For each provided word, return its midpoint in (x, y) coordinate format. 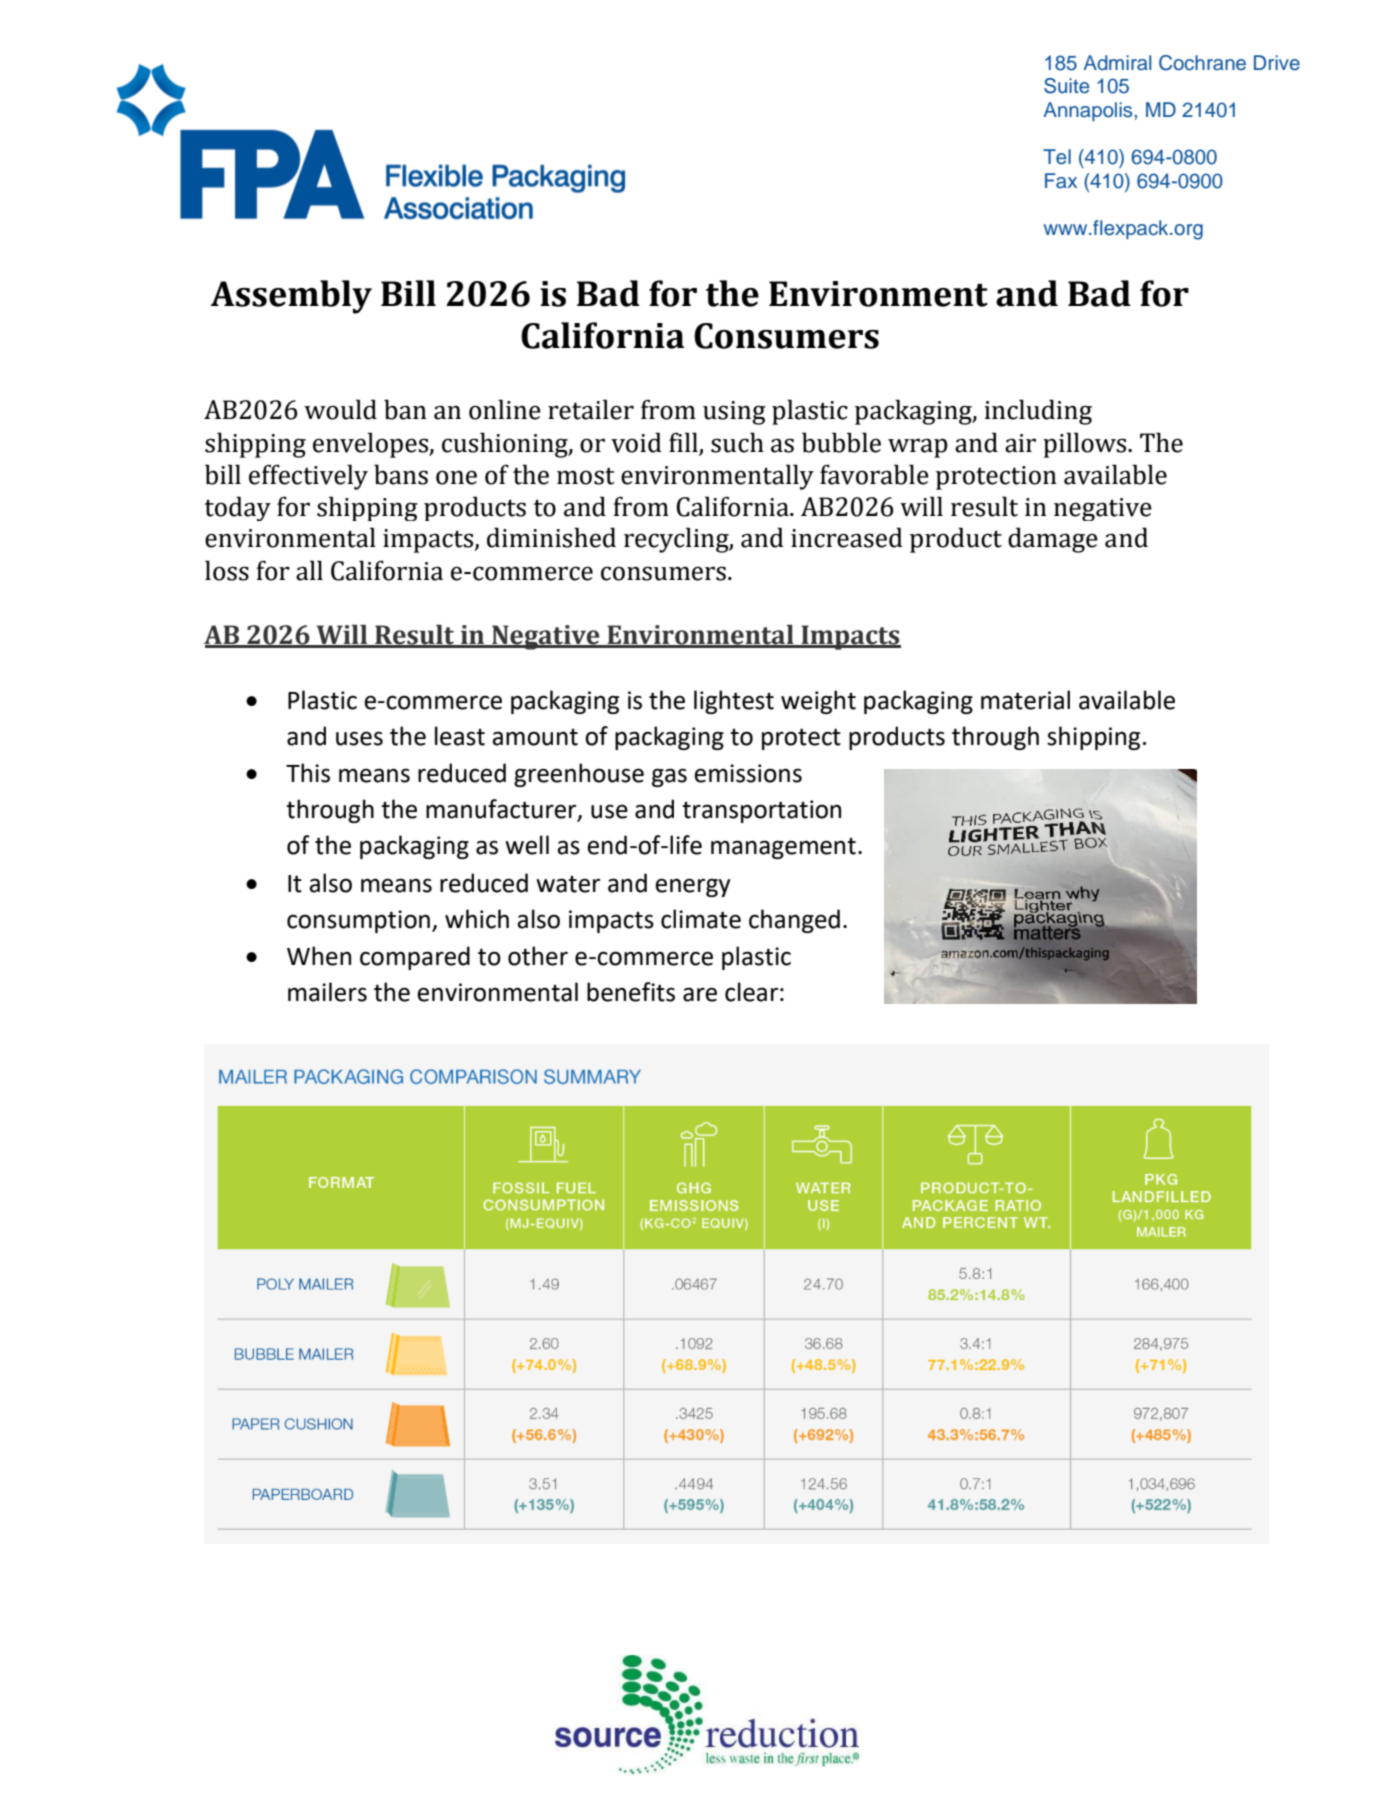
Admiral (1117, 63)
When (319, 956)
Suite (1066, 86)
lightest (734, 702)
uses (359, 738)
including (1038, 412)
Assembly (291, 297)
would (340, 409)
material (1025, 700)
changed (794, 921)
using (734, 413)
